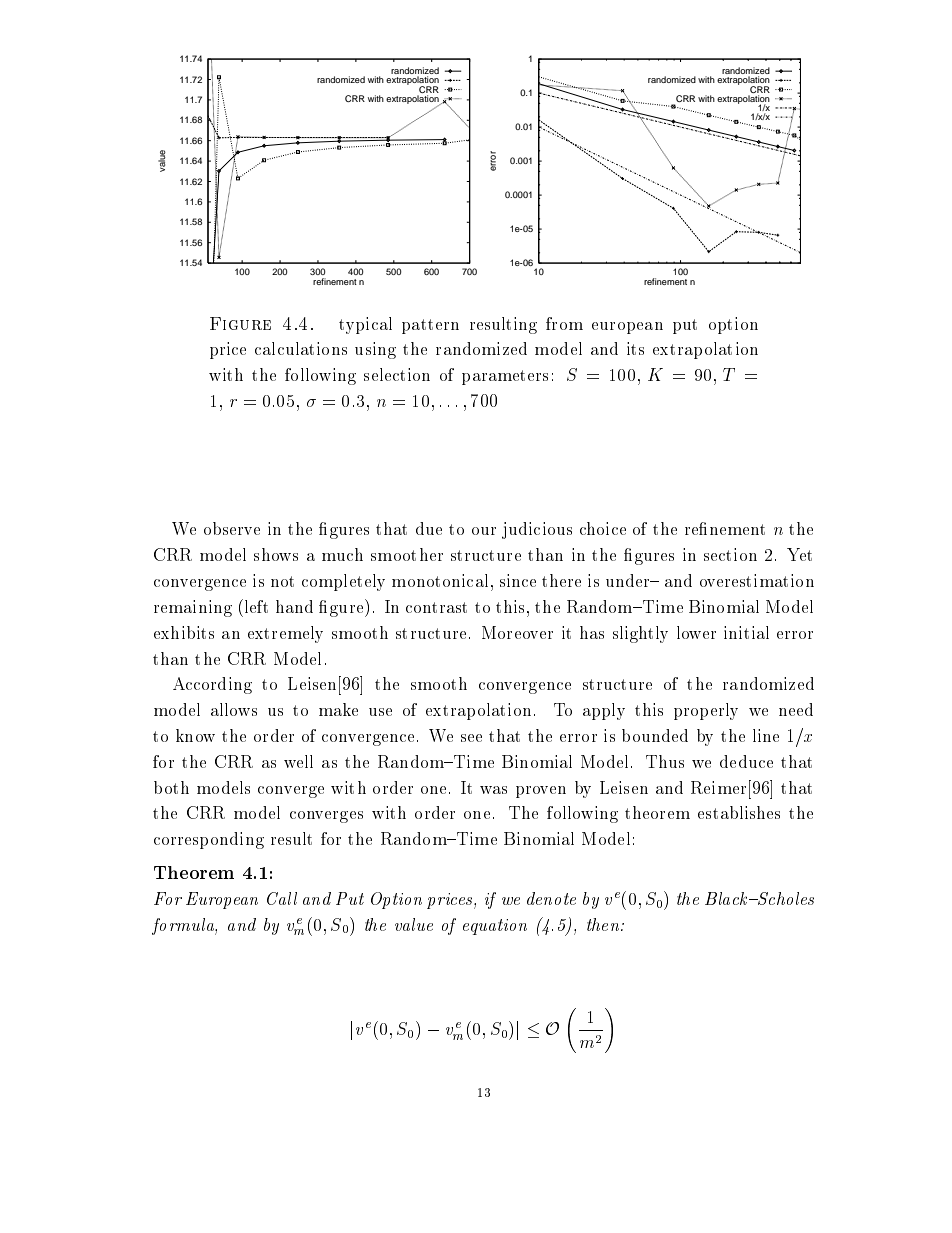  Describe the element at coordinates (430, 326) in the screenshot. I see `pattern` at that location.
